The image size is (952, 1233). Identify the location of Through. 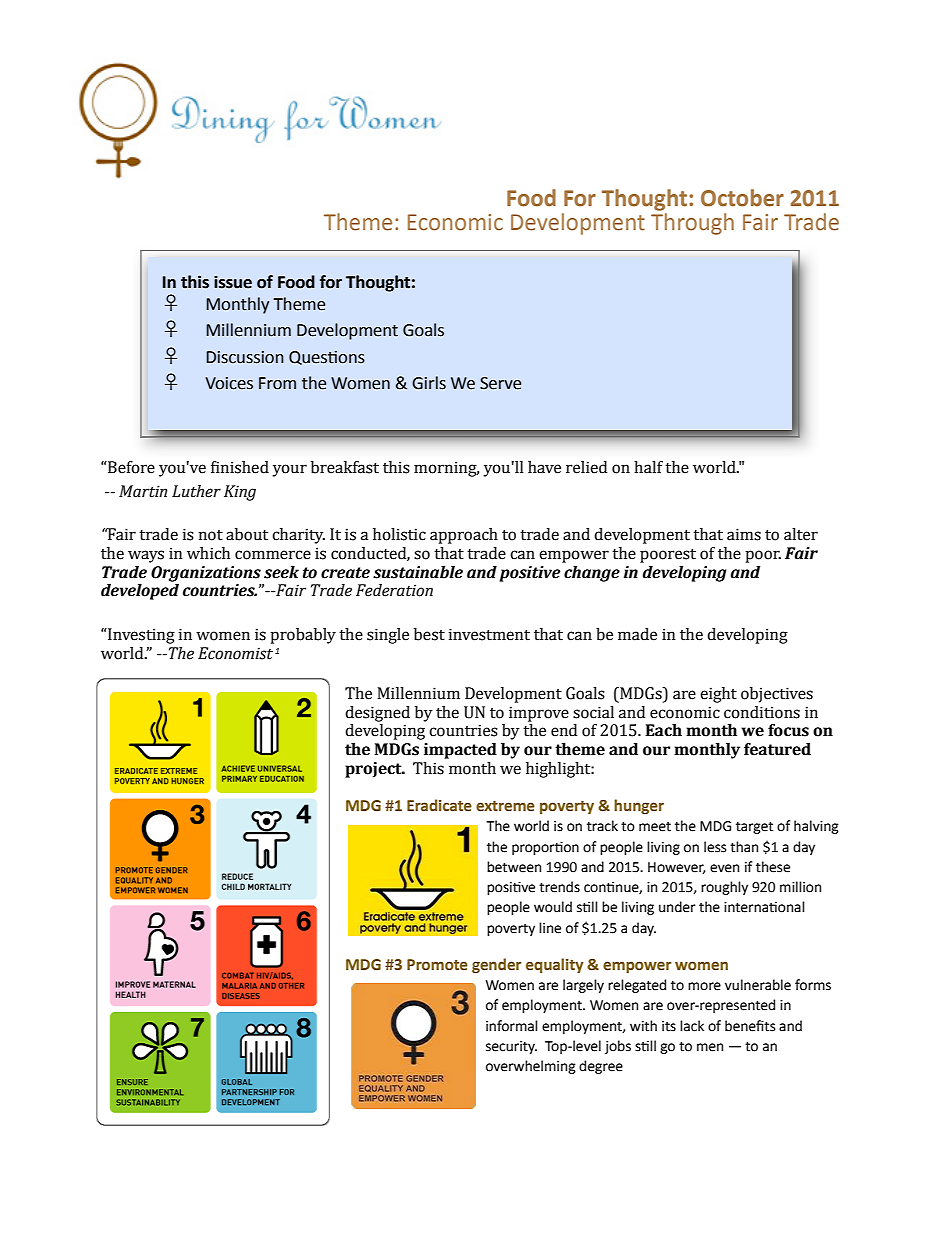
(692, 224).
